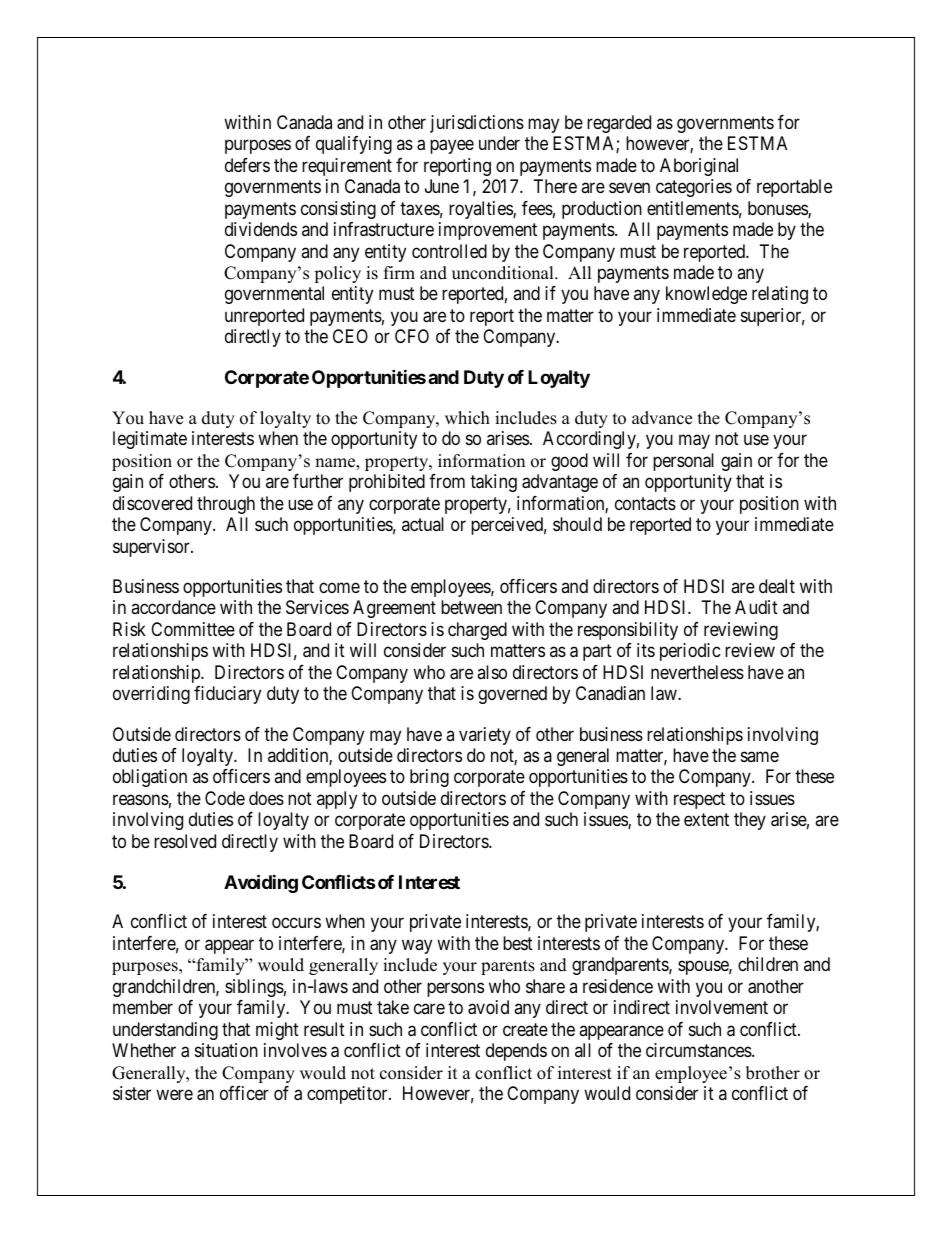 Image resolution: width=952 pixels, height=1233 pixels. I want to click on personal, so click(683, 462).
